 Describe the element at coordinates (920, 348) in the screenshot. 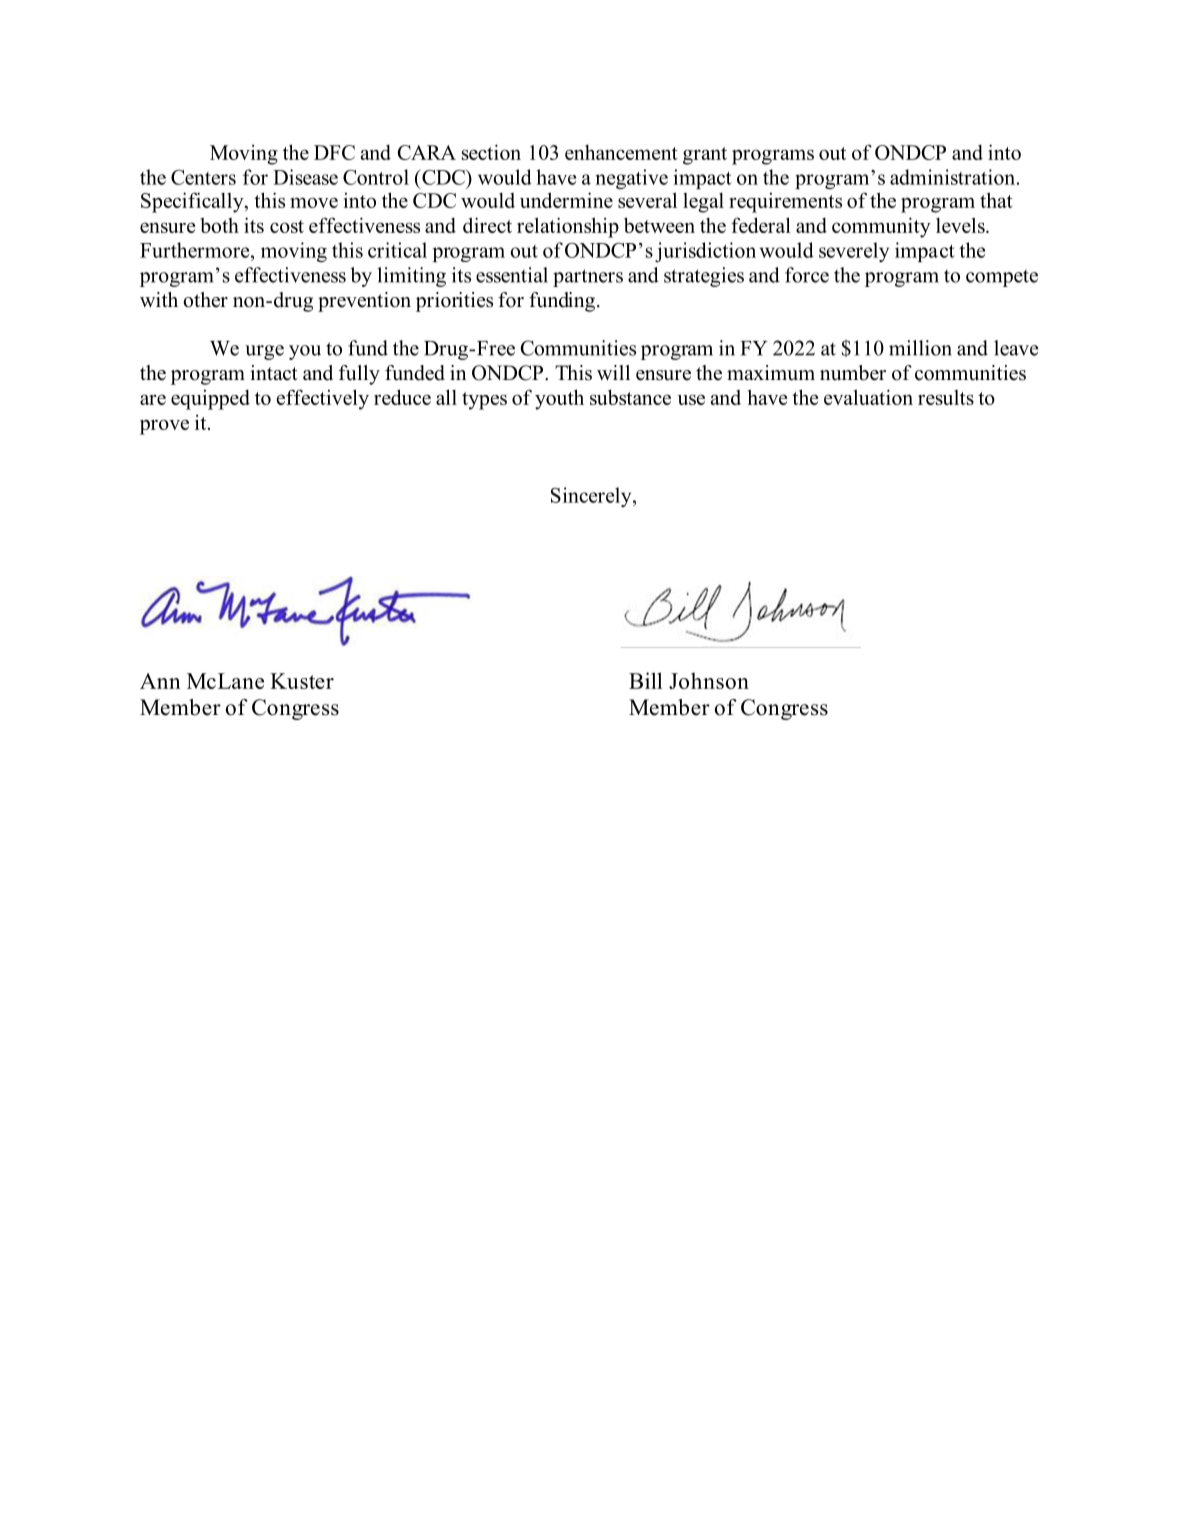

I see `million` at that location.
